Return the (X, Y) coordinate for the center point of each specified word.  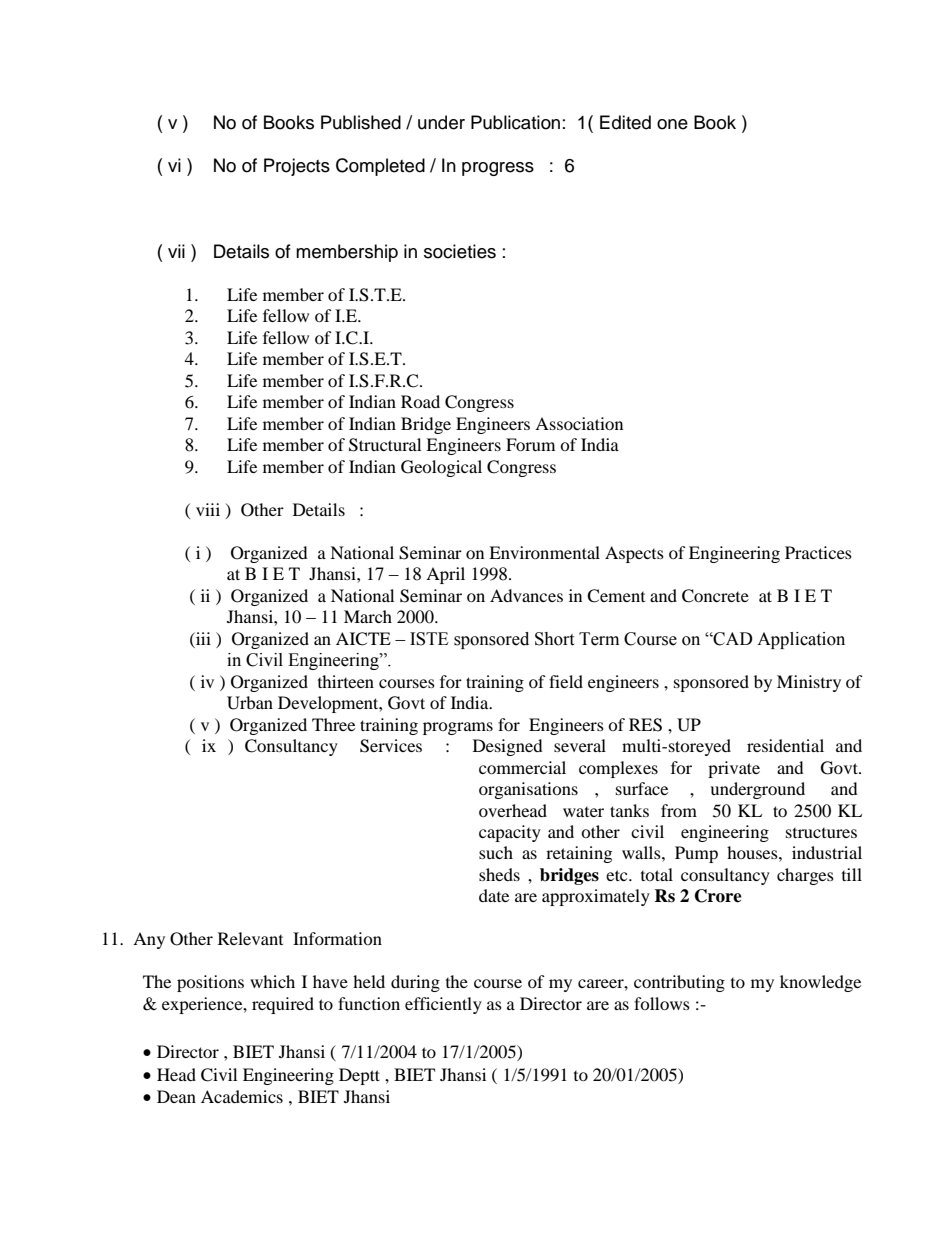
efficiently (443, 1005)
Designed (508, 747)
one (672, 124)
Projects (297, 167)
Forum (530, 444)
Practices (818, 552)
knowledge (820, 983)
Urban (250, 703)
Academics (242, 1096)
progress (498, 169)
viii (208, 509)
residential (785, 745)
